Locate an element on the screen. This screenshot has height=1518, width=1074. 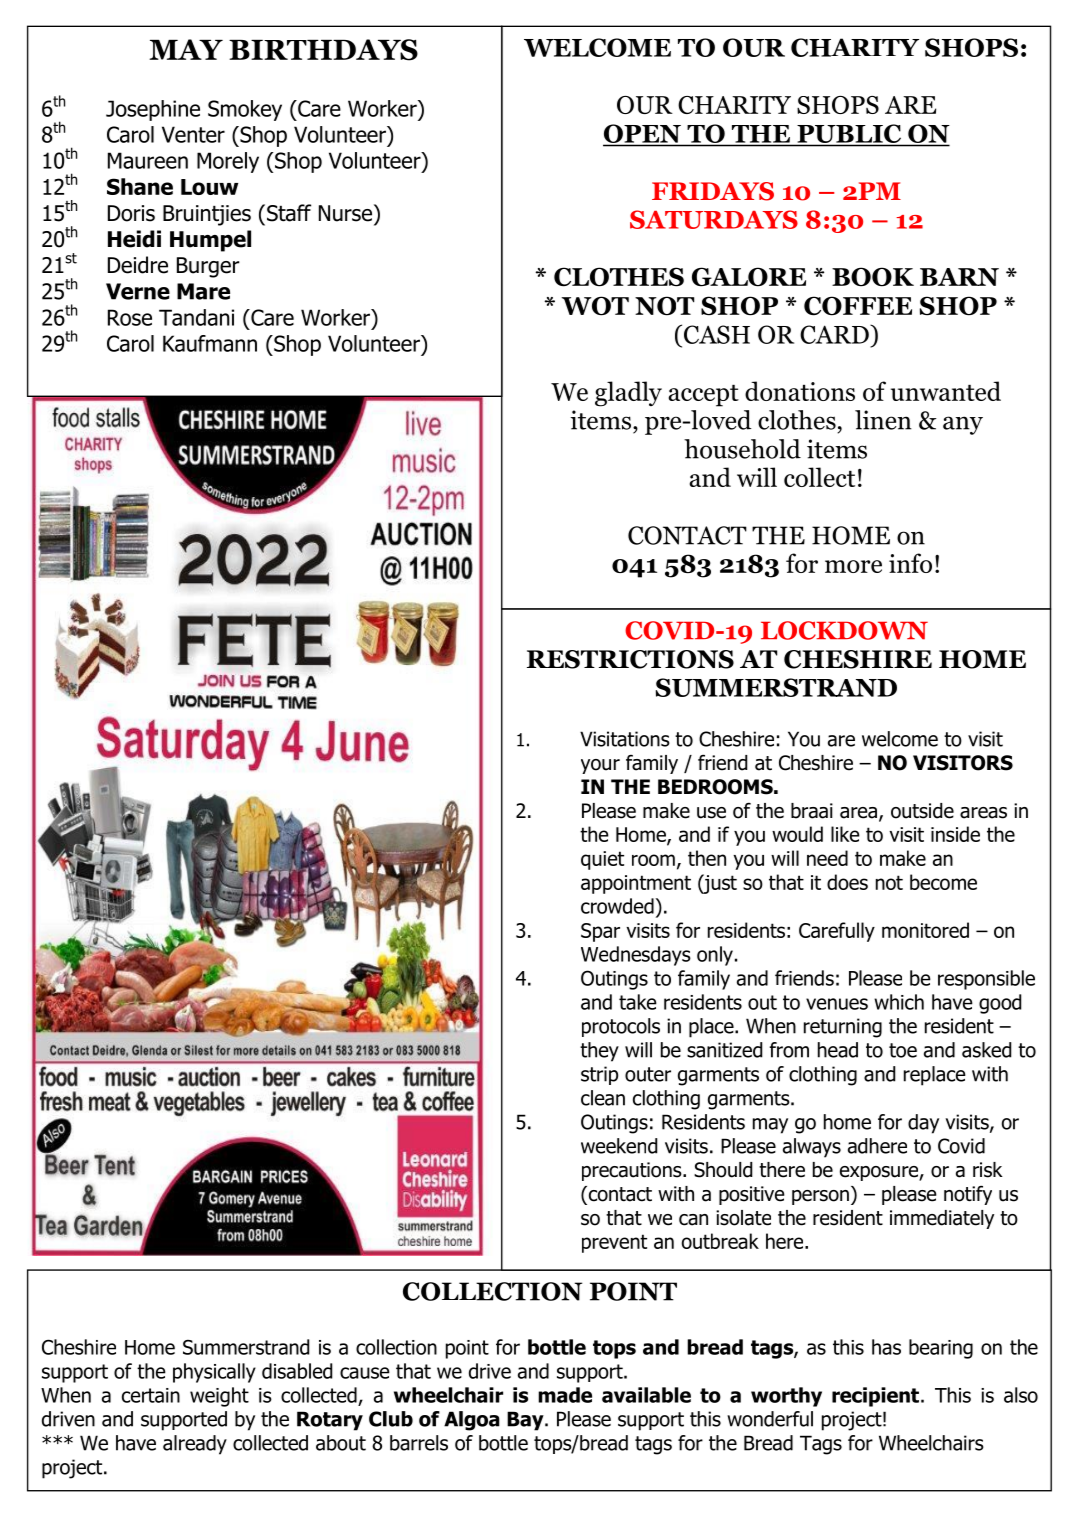
PUBLIC is located at coordinates (849, 135).
